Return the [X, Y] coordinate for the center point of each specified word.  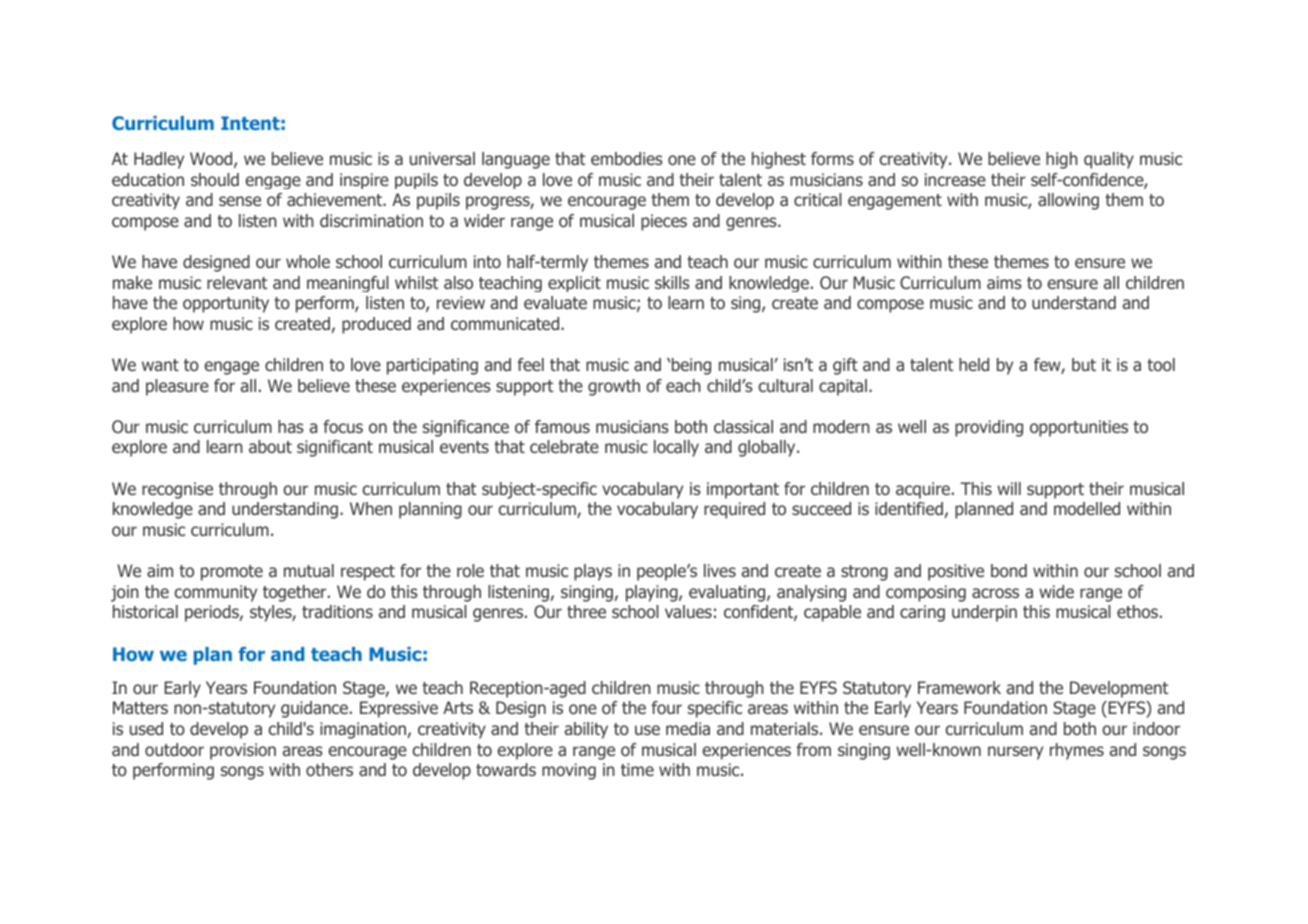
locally [676, 448]
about [270, 446]
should [215, 179]
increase [955, 179]
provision [243, 751]
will [1009, 488]
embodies [627, 158]
